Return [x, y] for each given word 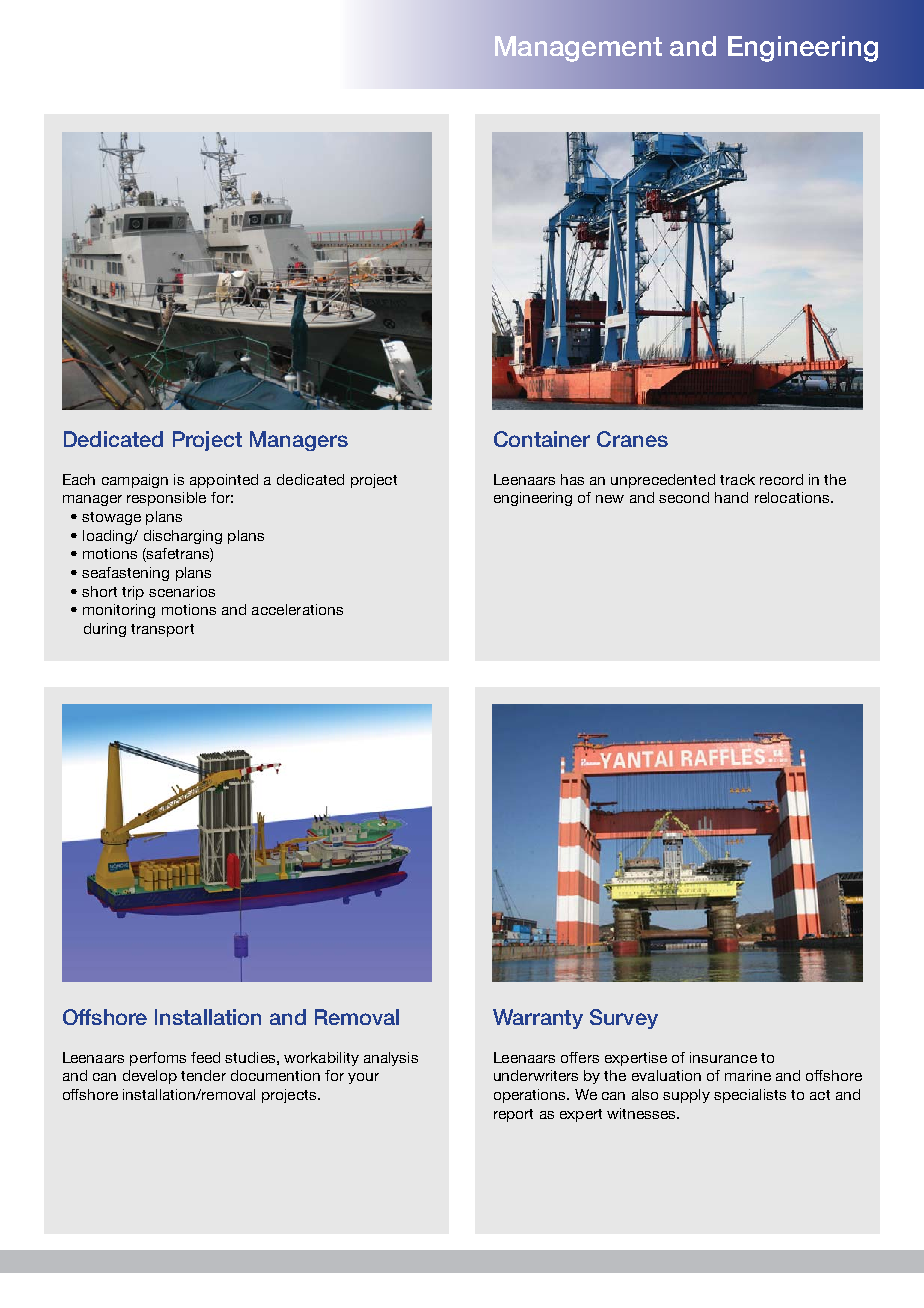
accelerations [297, 609]
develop [150, 1077]
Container [542, 439]
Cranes [632, 439]
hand [731, 497]
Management [578, 49]
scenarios [182, 591]
